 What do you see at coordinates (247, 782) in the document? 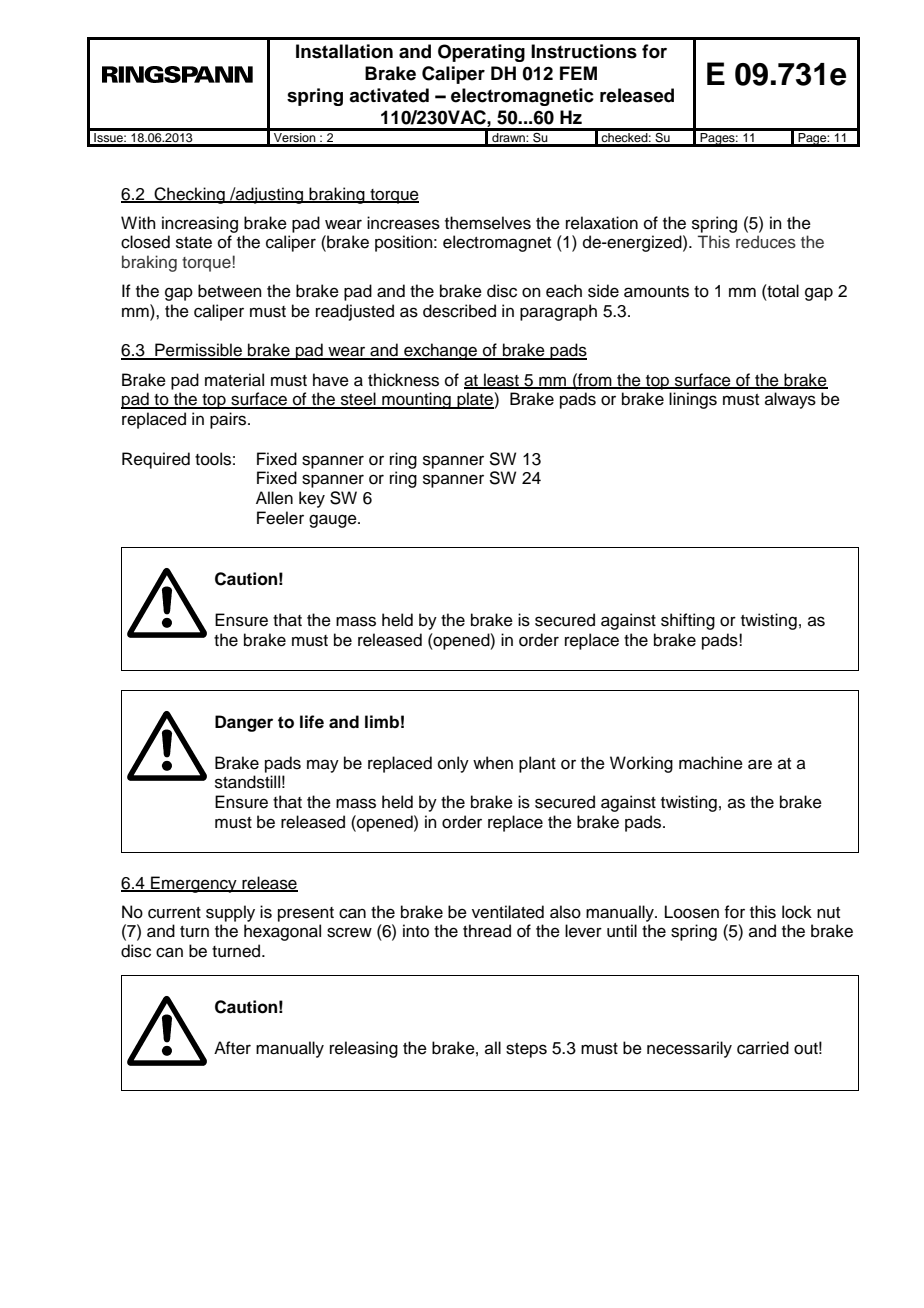
I see `standstill` at bounding box center [247, 782].
